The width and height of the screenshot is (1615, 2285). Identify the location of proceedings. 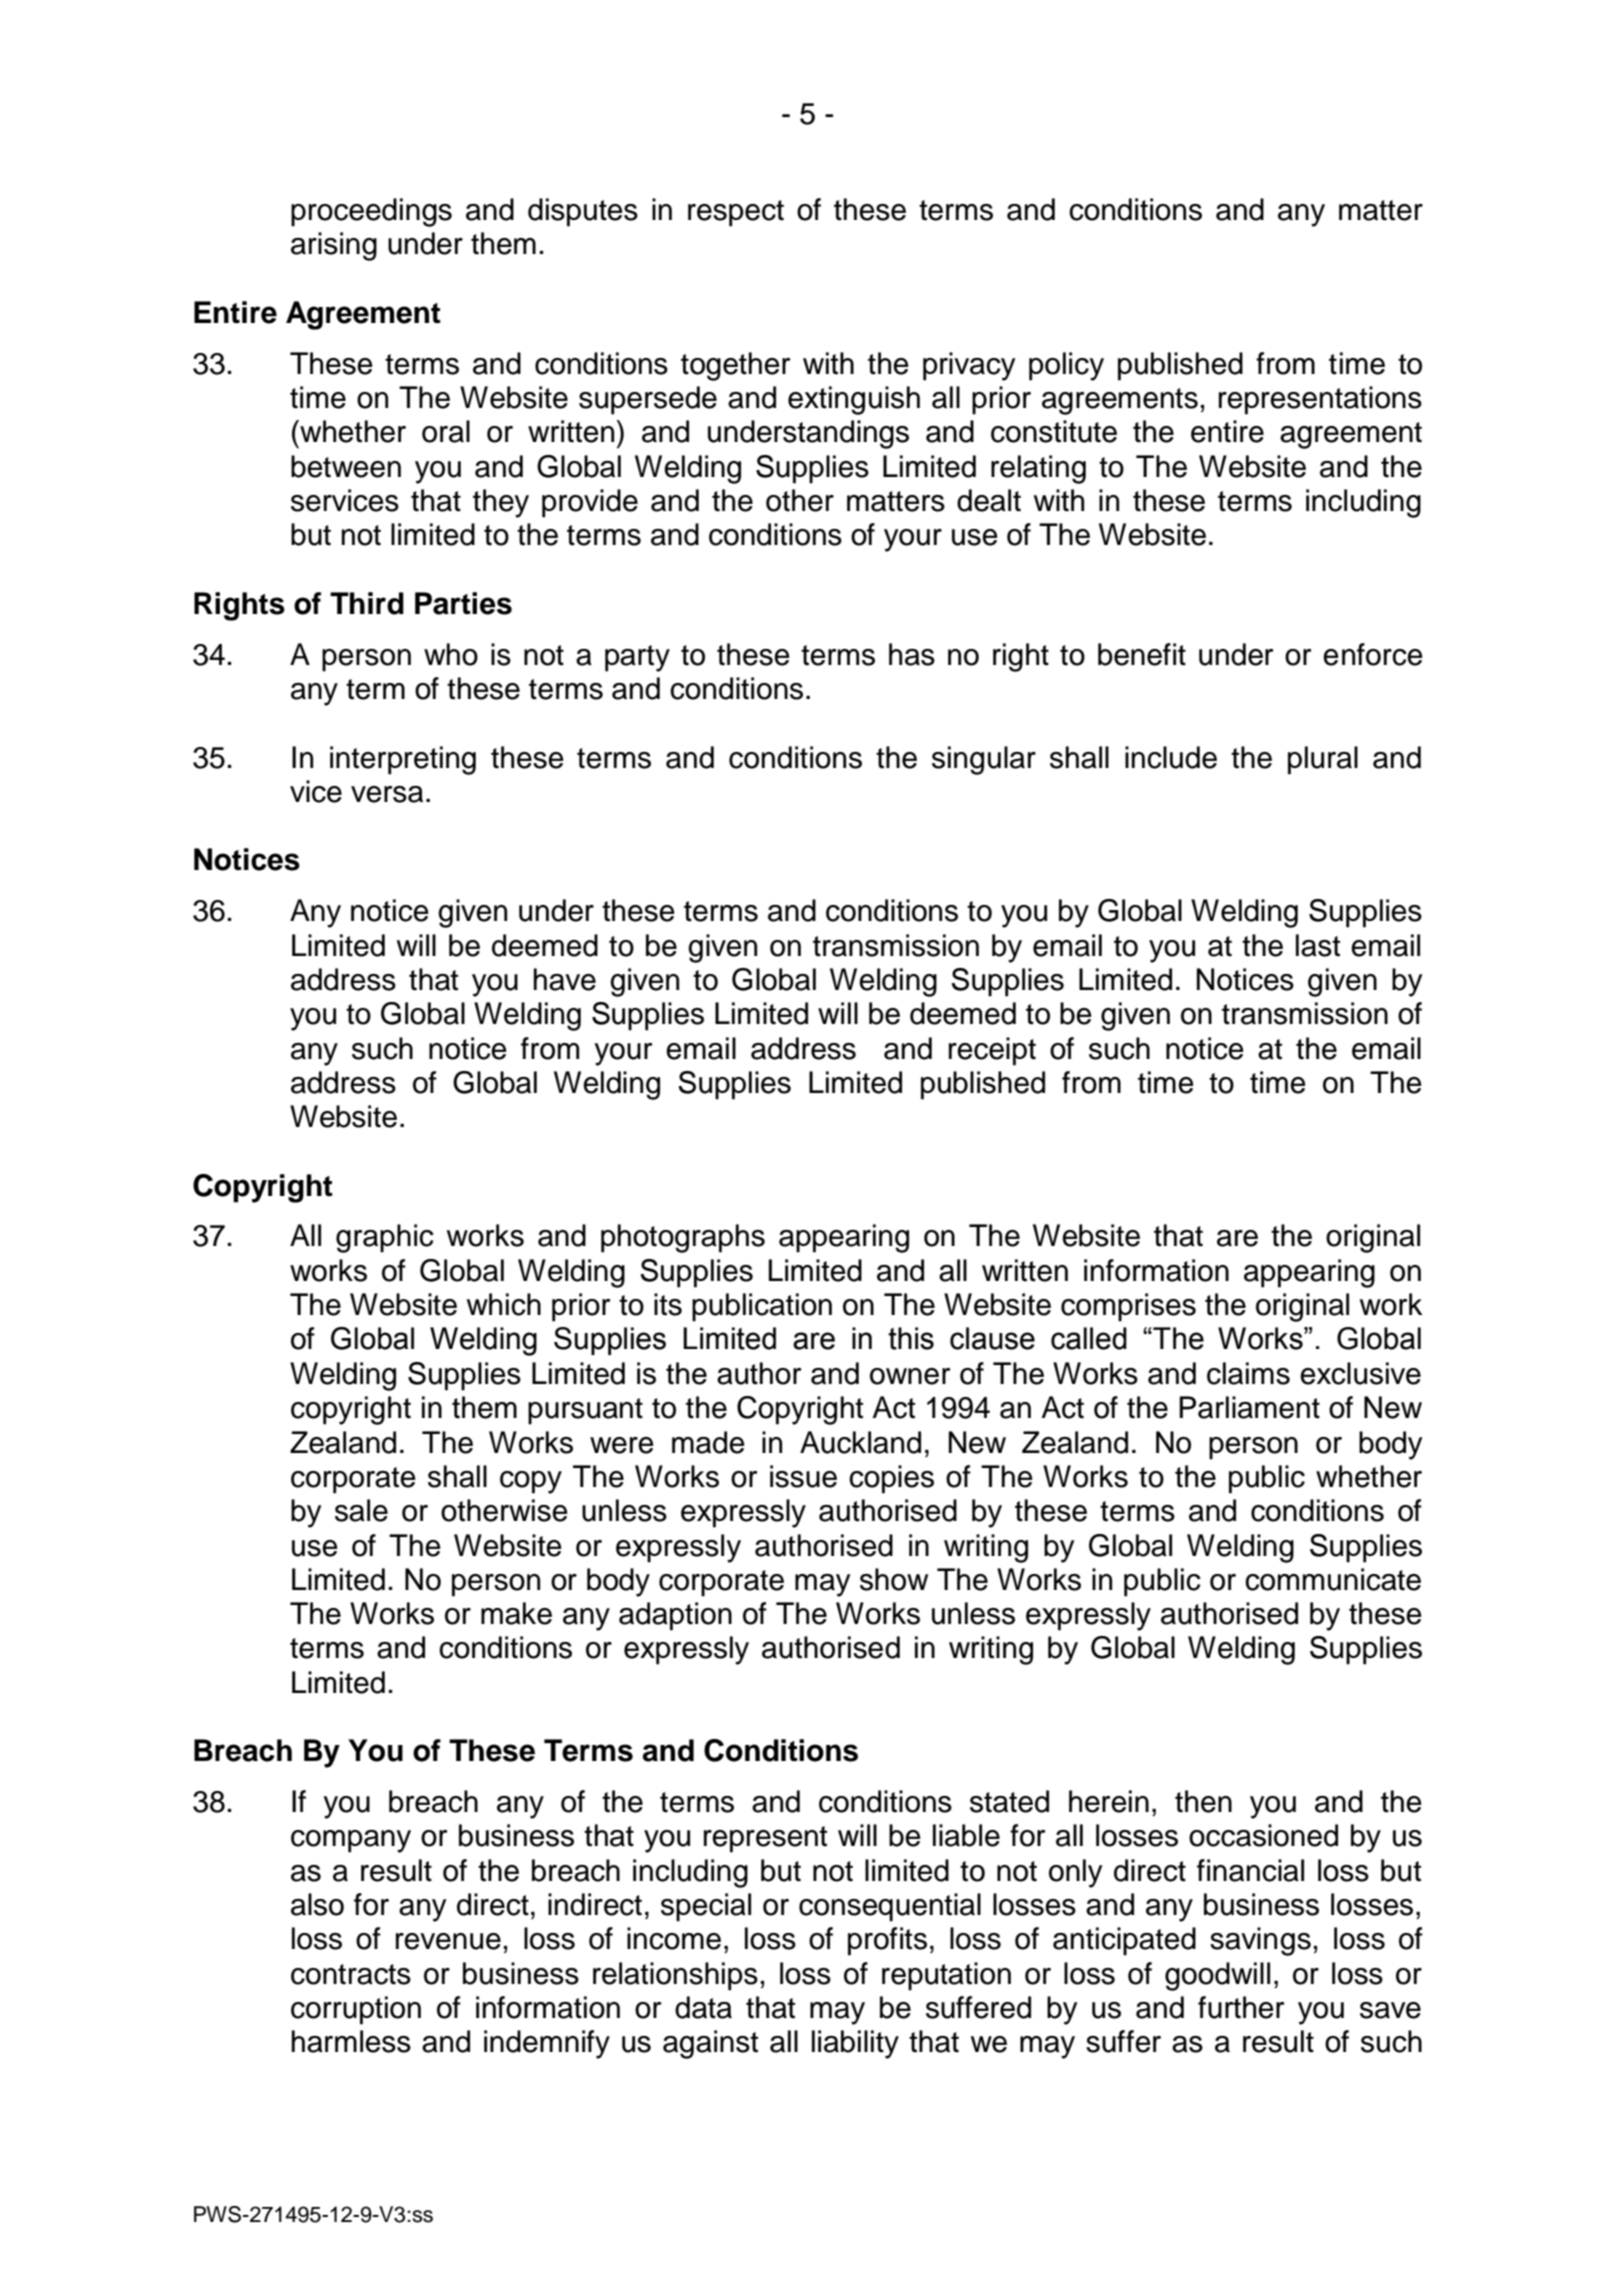
(371, 212).
